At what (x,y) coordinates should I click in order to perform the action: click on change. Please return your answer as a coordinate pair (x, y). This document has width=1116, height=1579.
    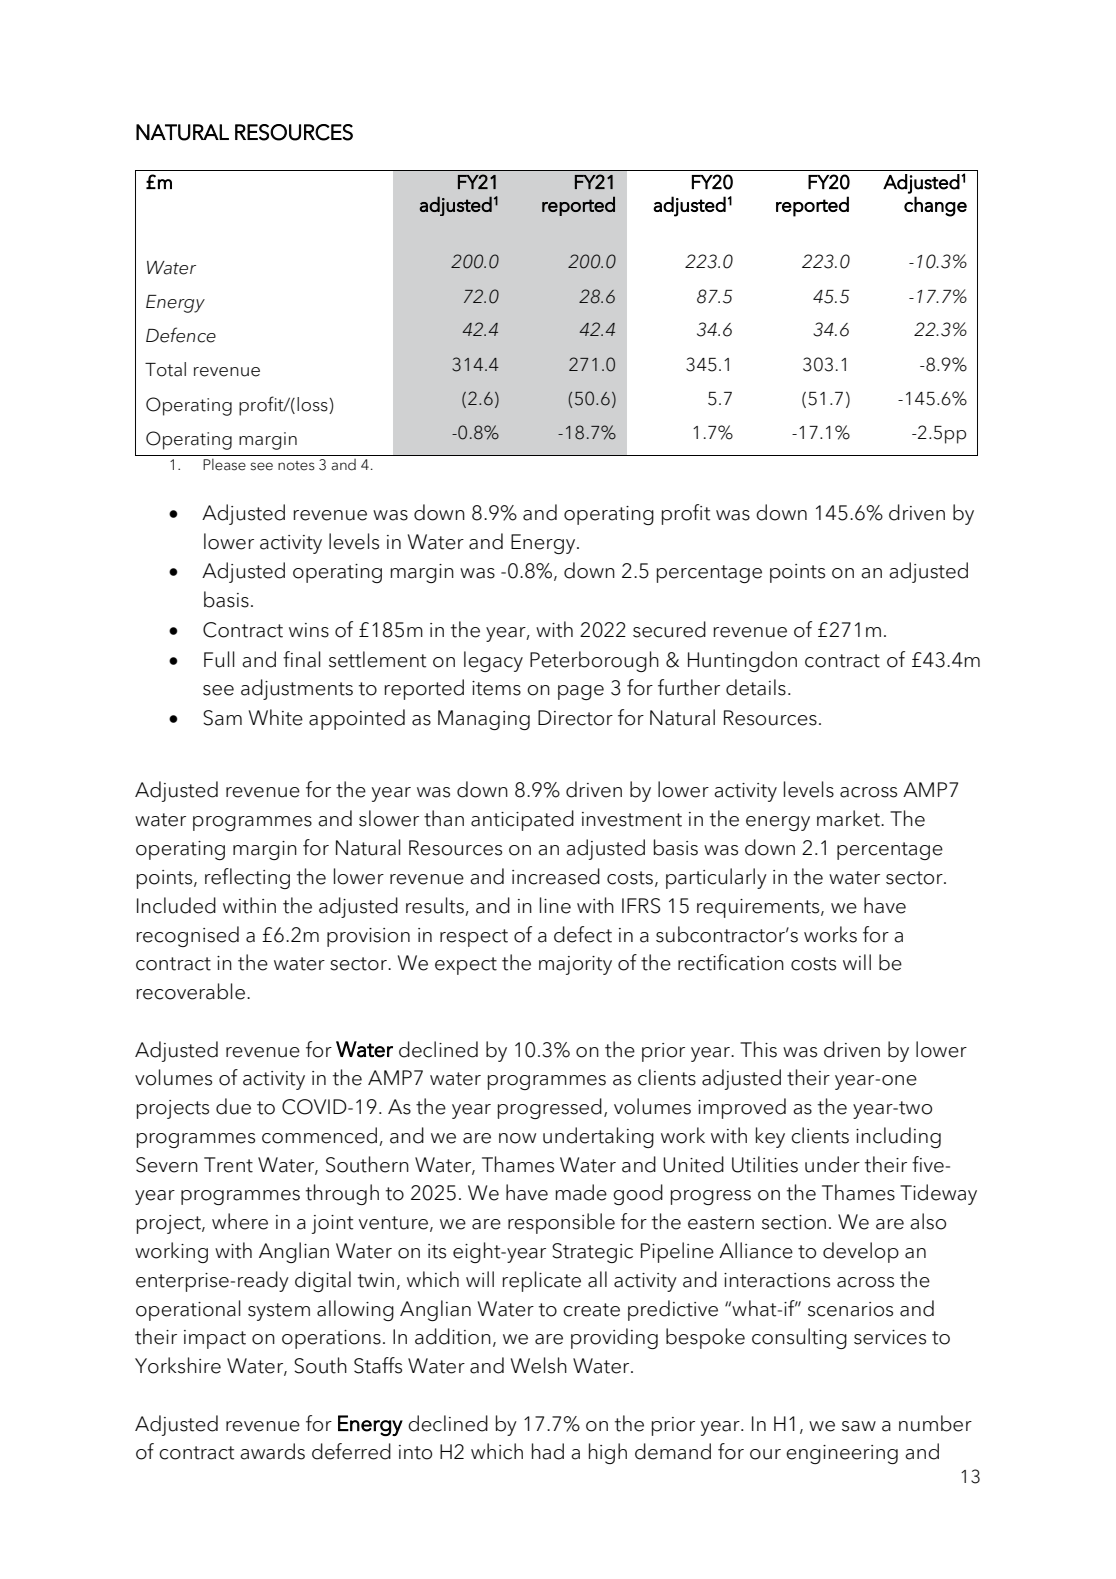
    Looking at the image, I should click on (935, 206).
